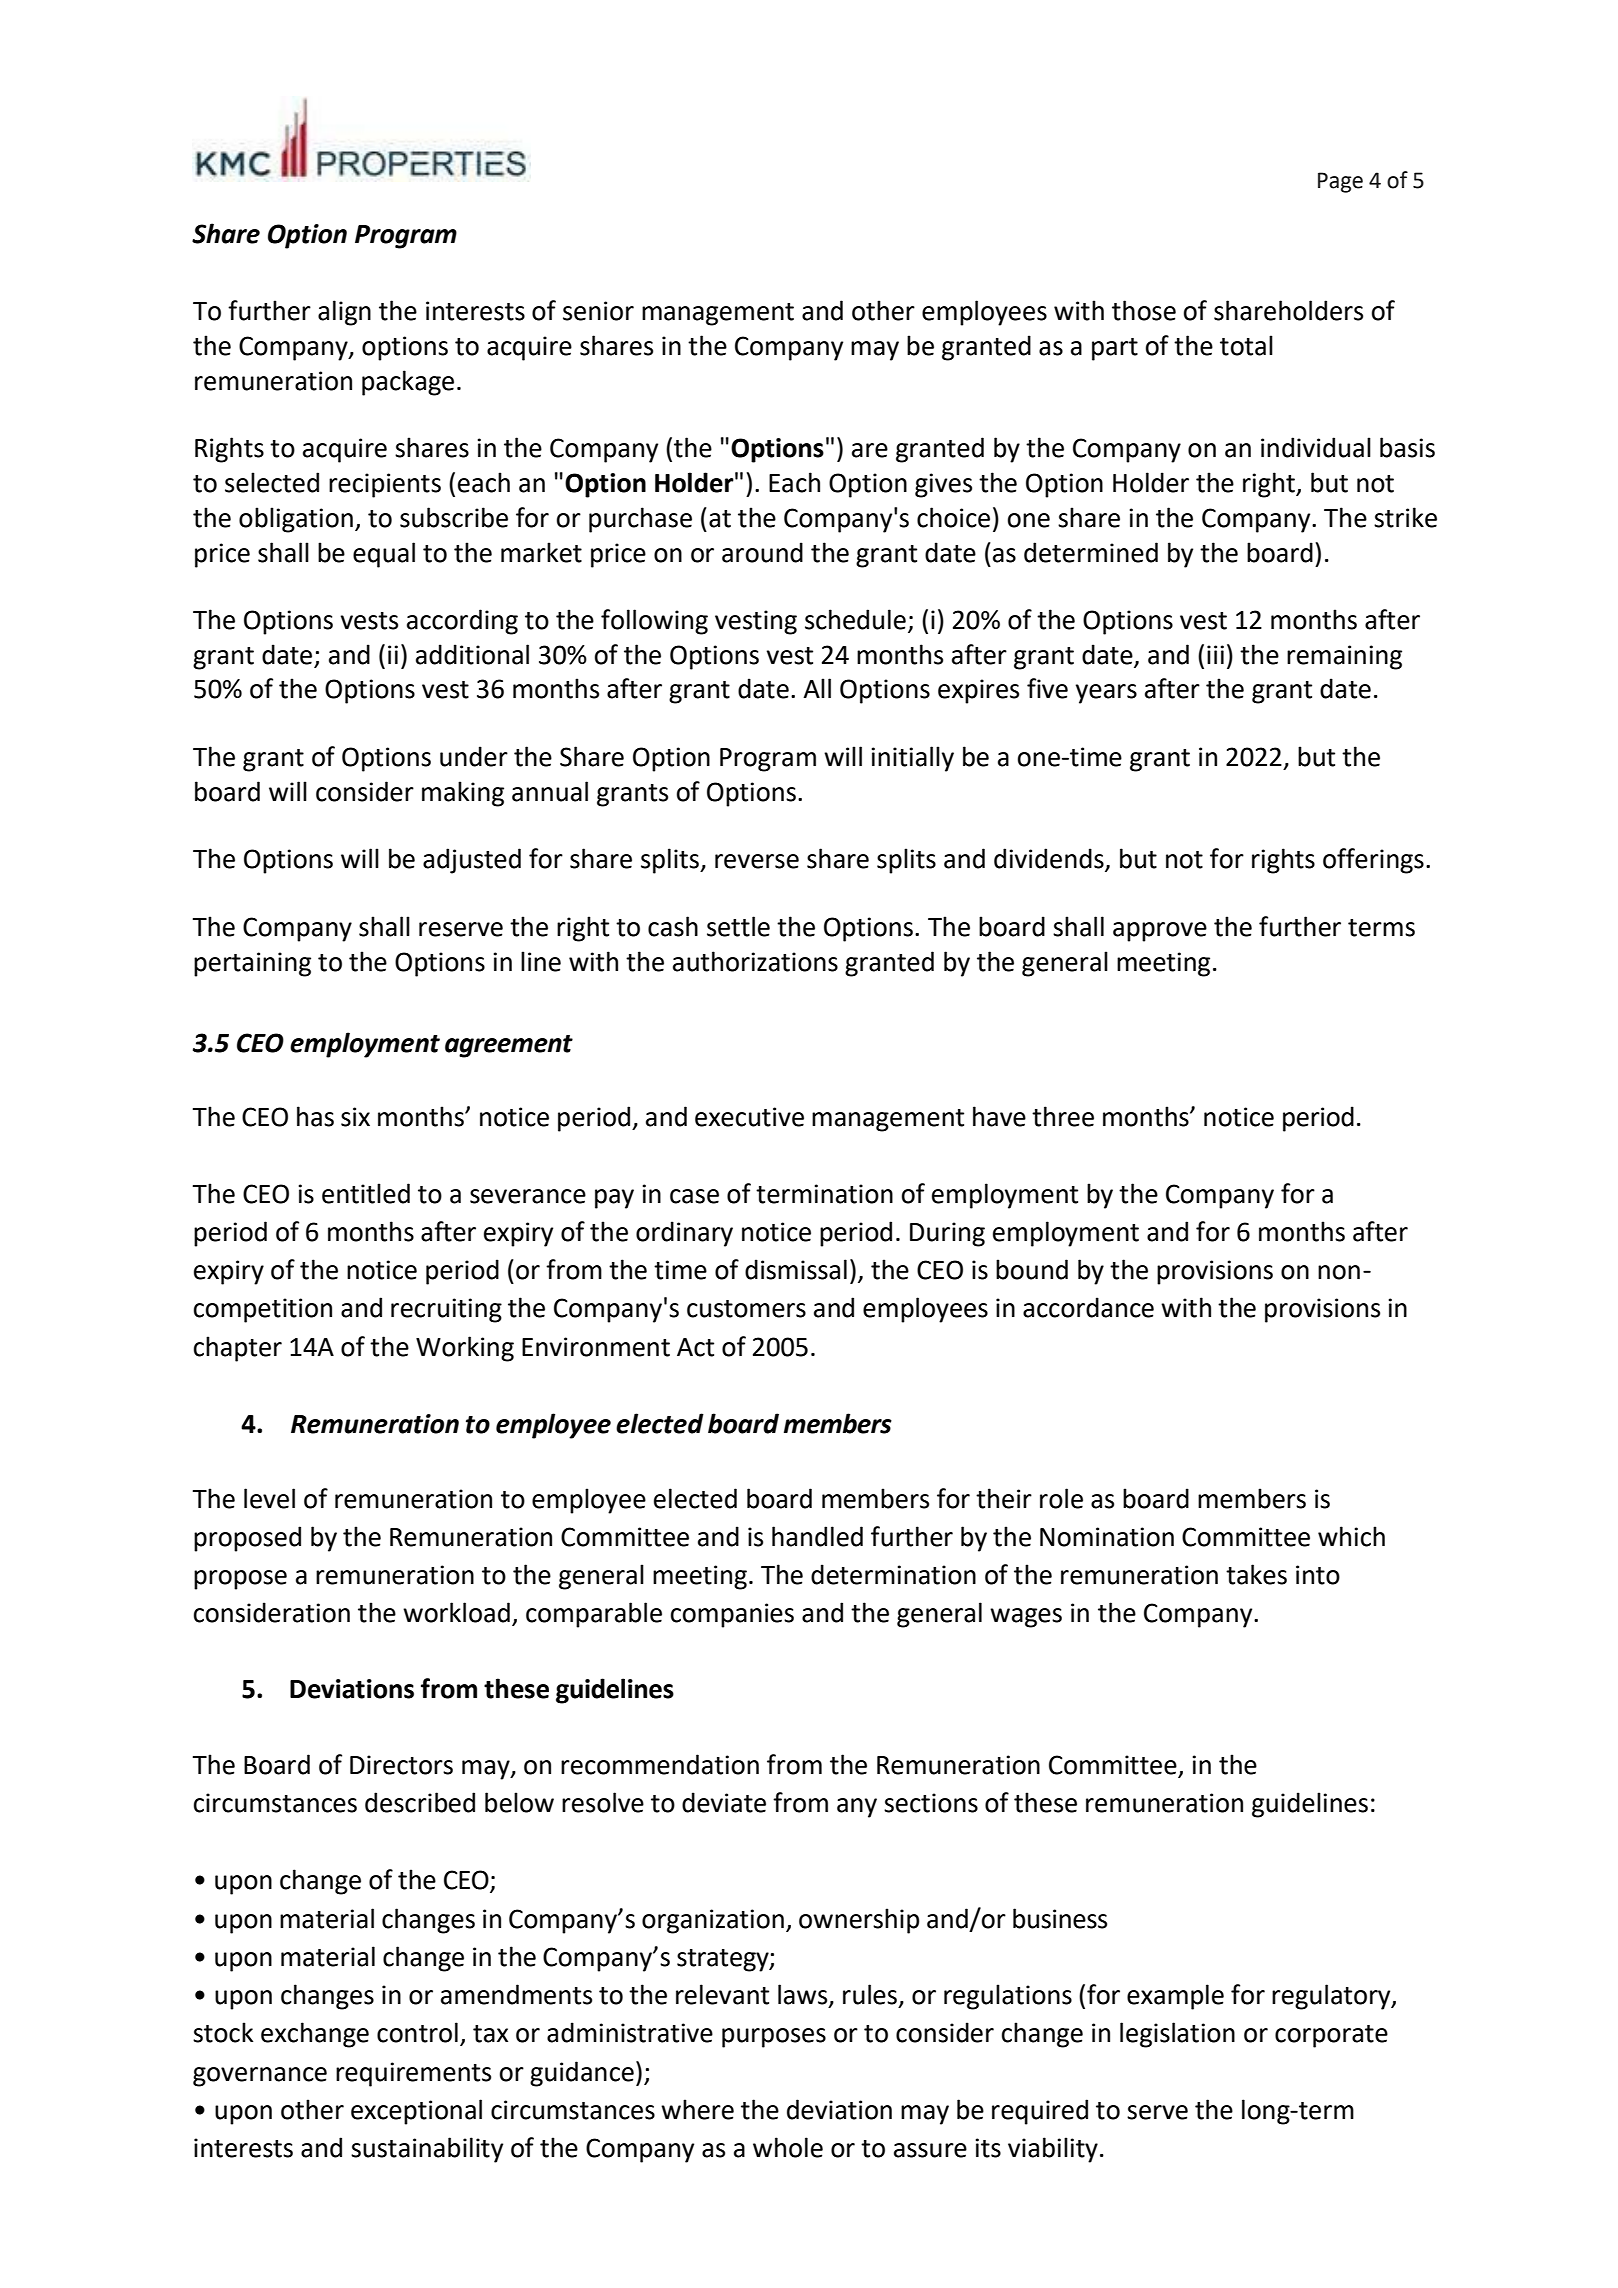 Image resolution: width=1618 pixels, height=2288 pixels. Describe the element at coordinates (1351, 1536) in the page. I see `which` at that location.
